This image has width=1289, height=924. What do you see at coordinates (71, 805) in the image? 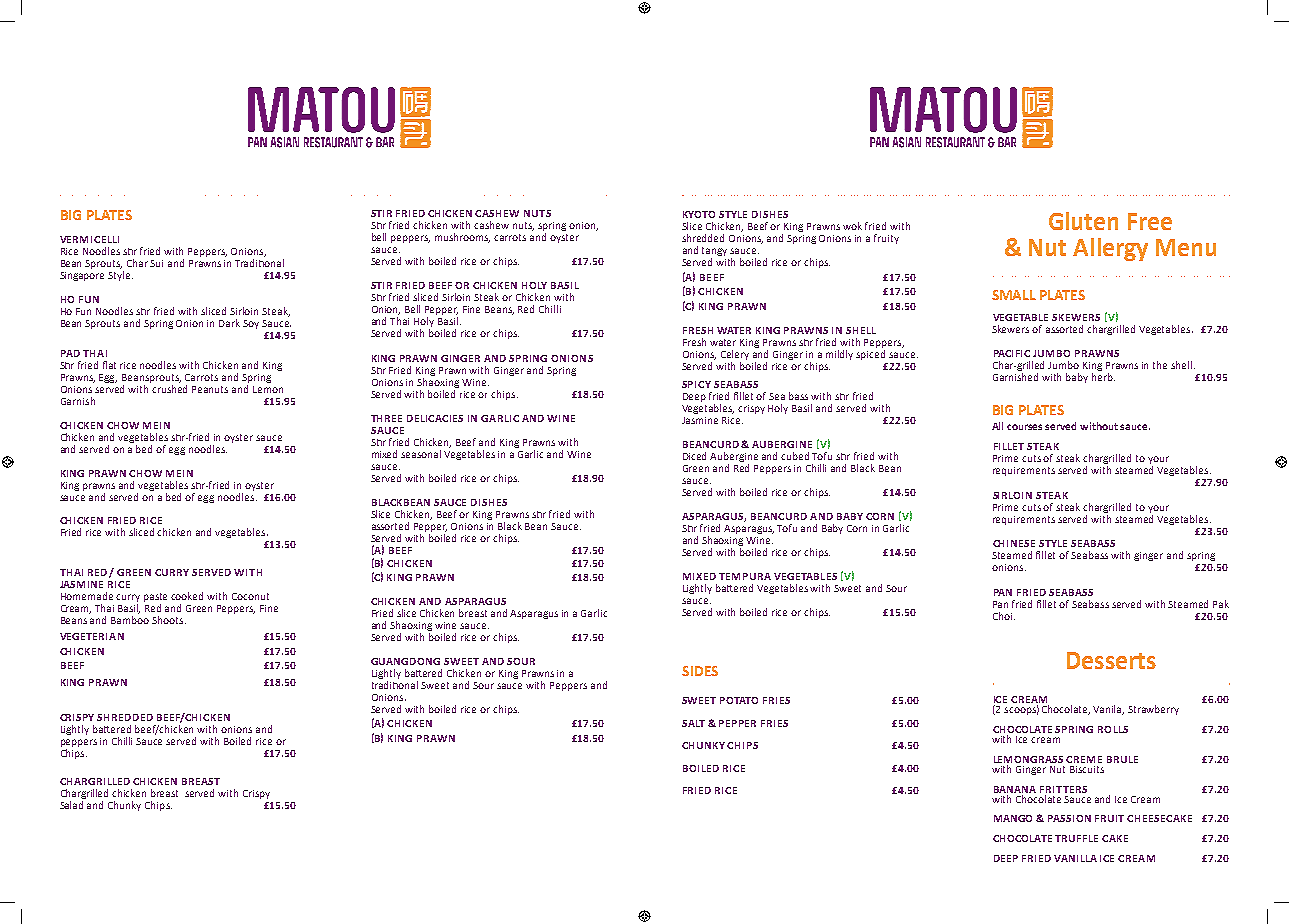
I see `Salad` at bounding box center [71, 805].
